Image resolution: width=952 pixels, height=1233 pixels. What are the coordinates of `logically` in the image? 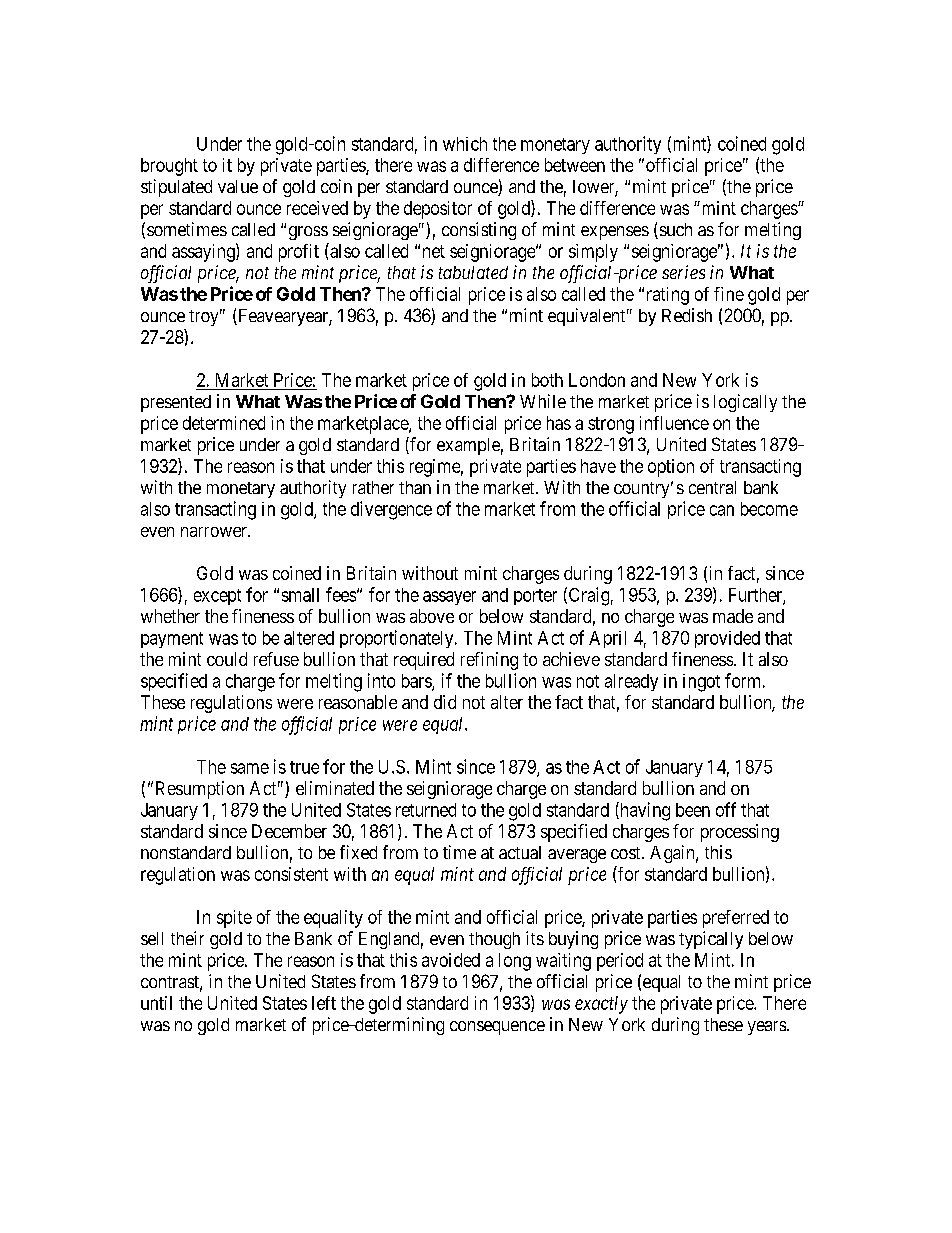 It's located at (745, 403).
